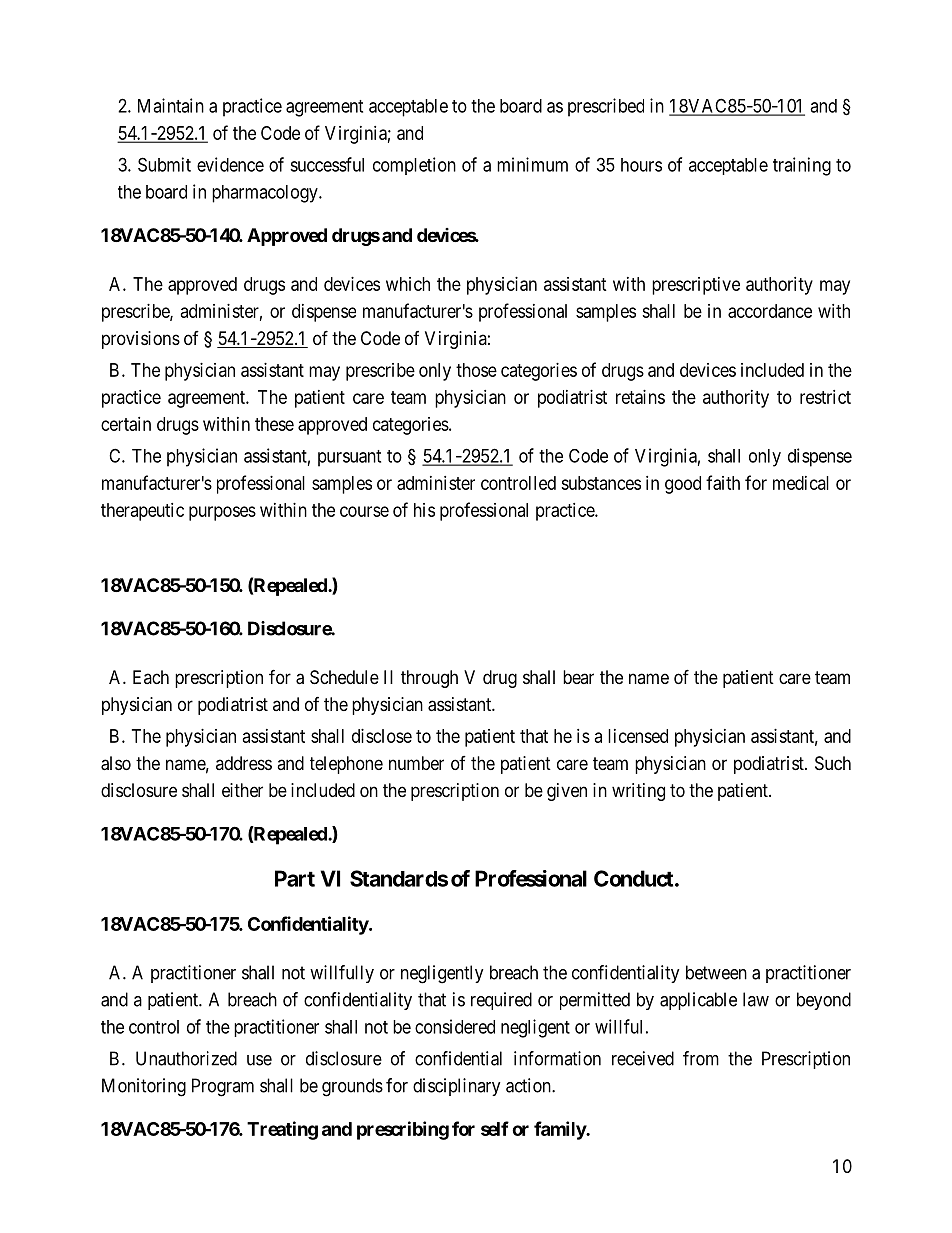 Image resolution: width=952 pixels, height=1233 pixels. I want to click on minimum, so click(532, 164).
